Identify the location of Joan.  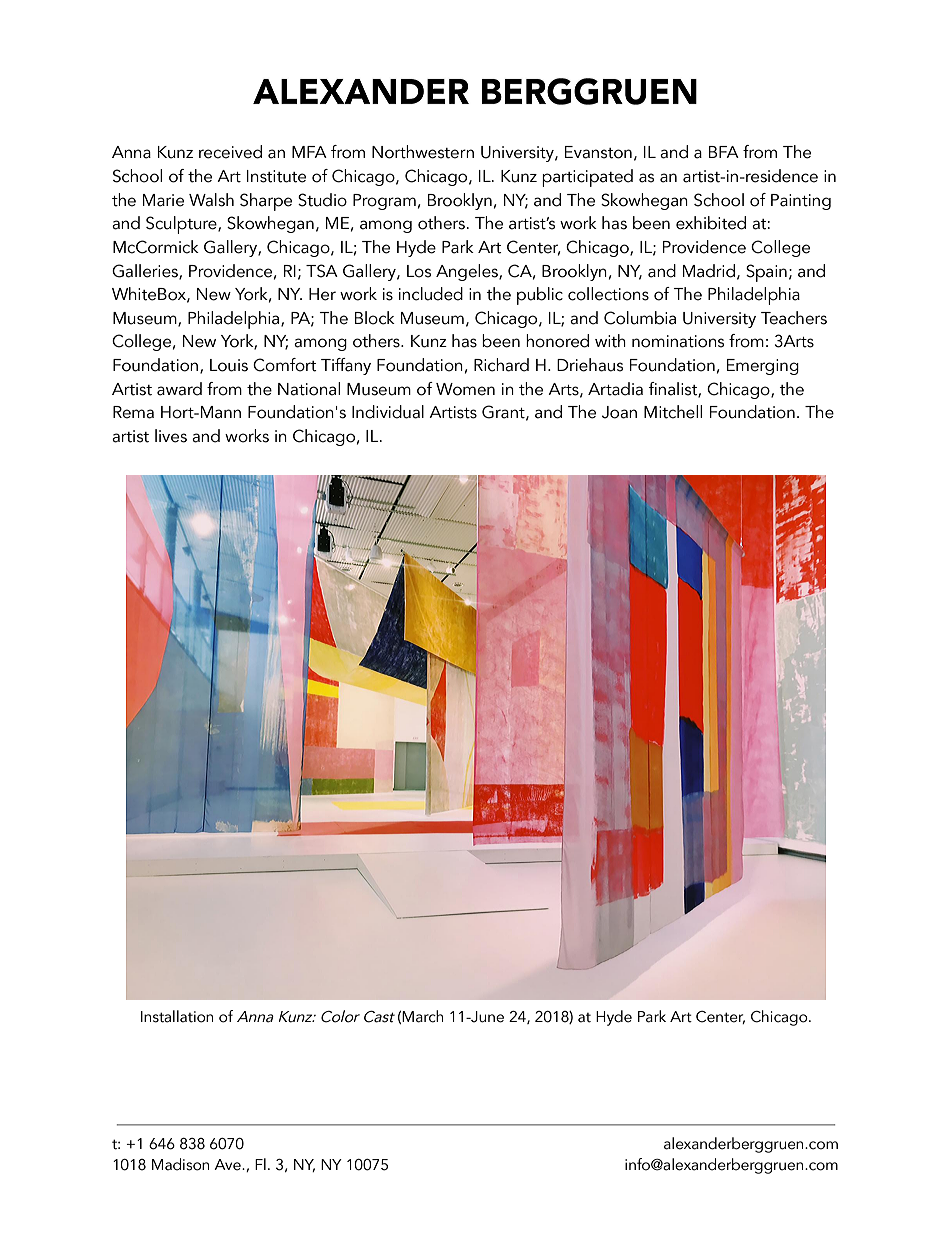
(619, 412).
